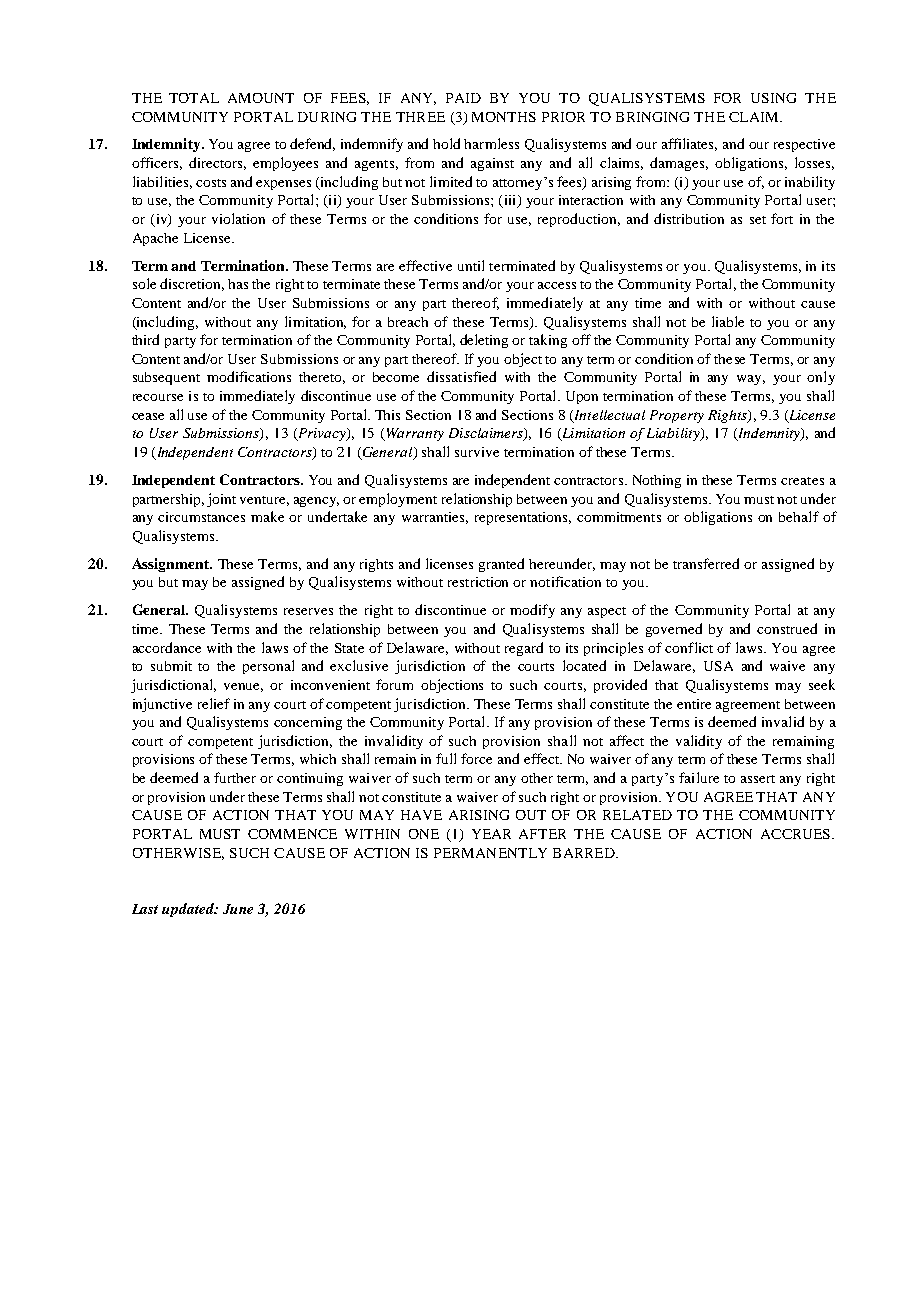  Describe the element at coordinates (787, 628) in the screenshot. I see `construed` at that location.
